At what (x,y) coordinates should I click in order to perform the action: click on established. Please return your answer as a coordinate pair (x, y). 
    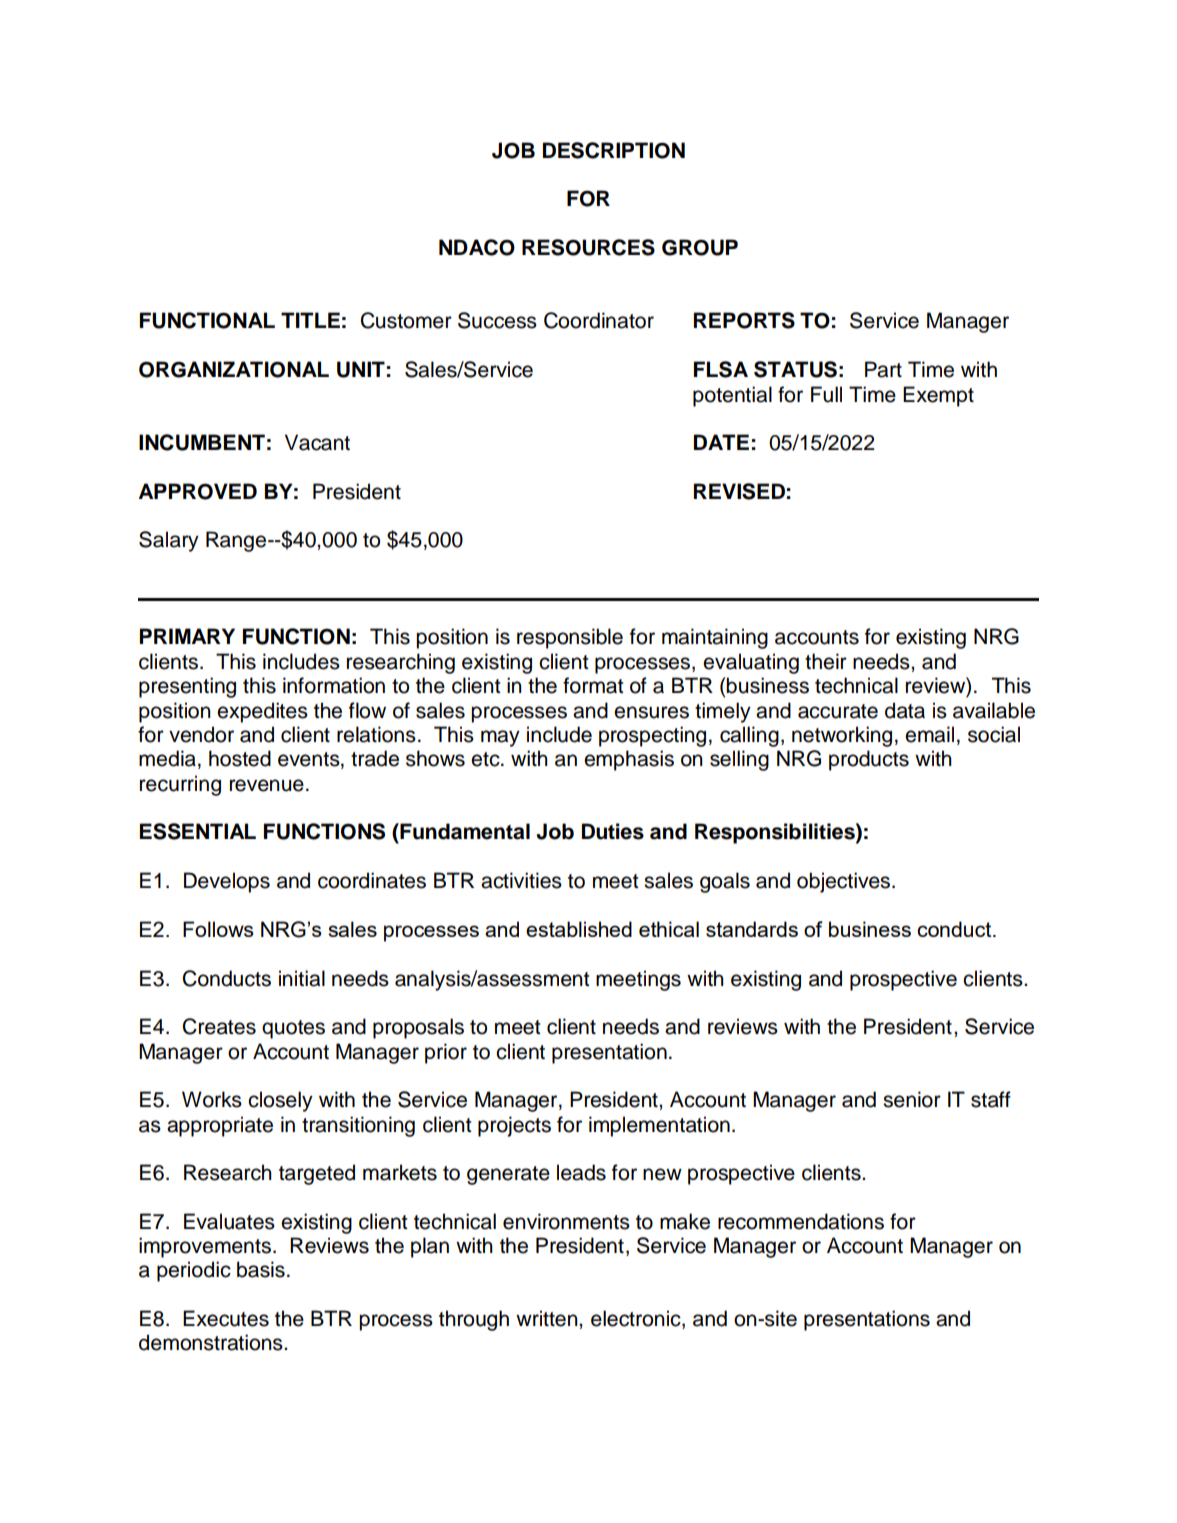
    Looking at the image, I should click on (579, 929).
